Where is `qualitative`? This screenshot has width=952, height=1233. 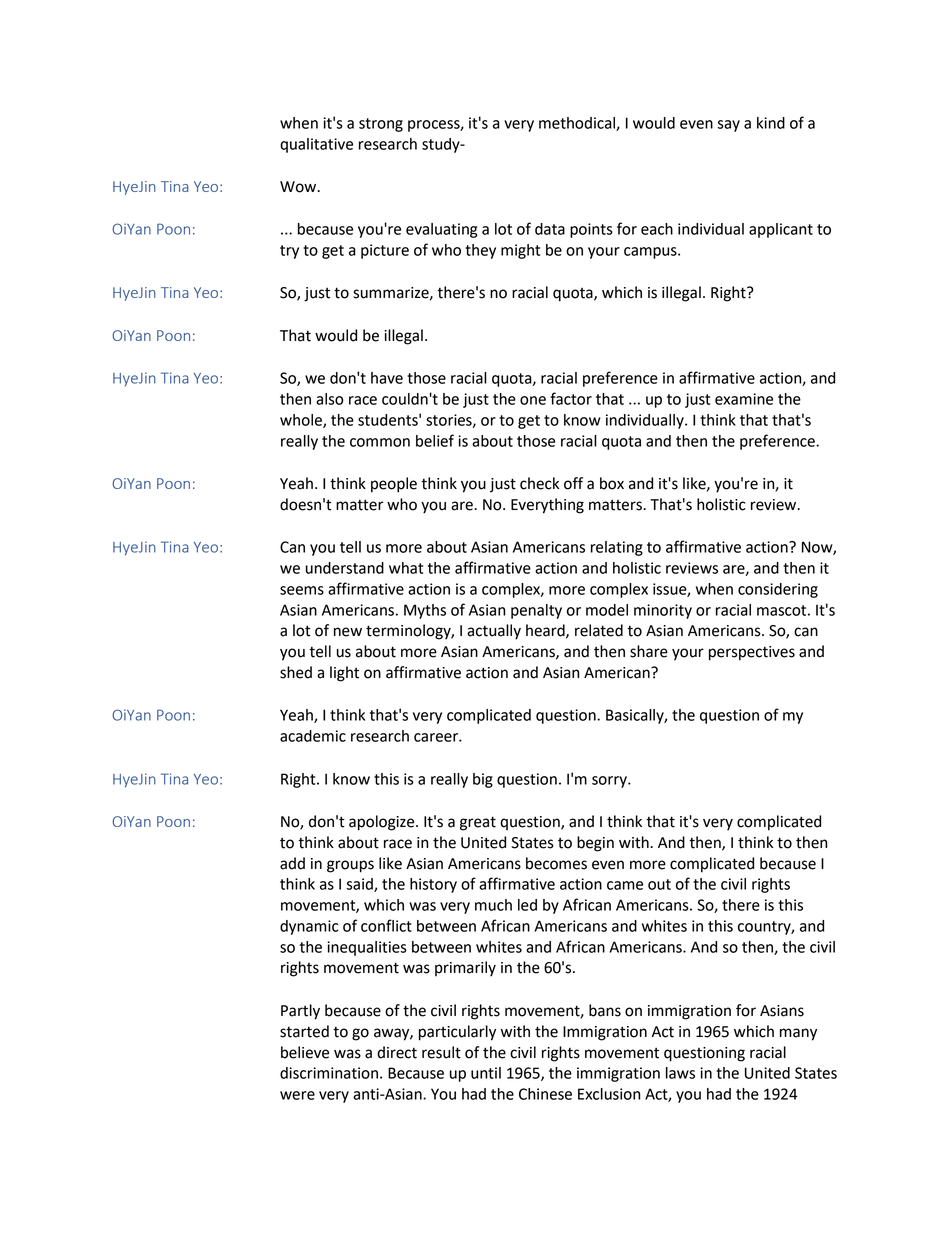 qualitative is located at coordinates (316, 145).
